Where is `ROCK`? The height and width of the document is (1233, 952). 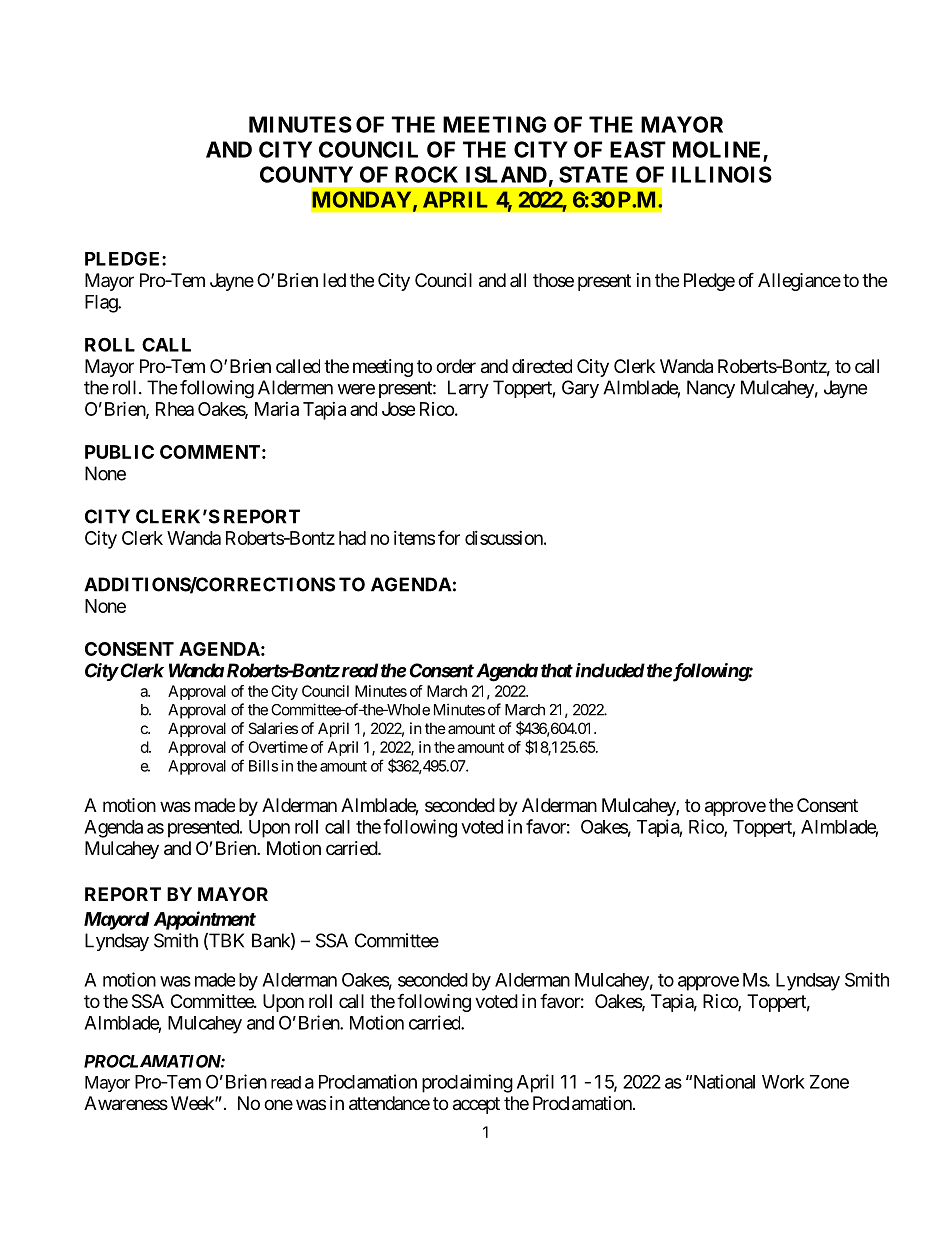
ROCK is located at coordinates (426, 174).
